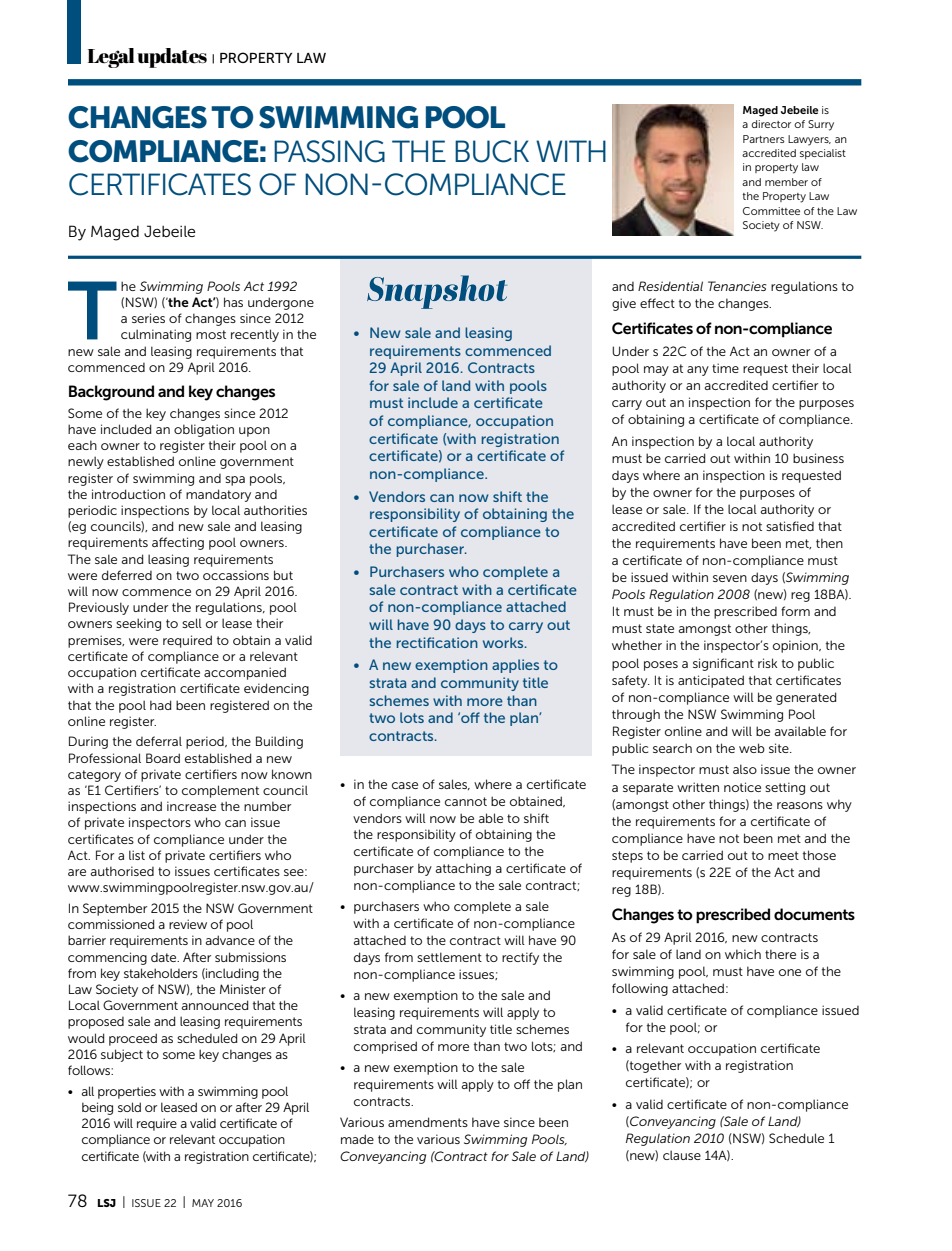 The height and width of the image is (1251, 952). What do you see at coordinates (156, 335) in the image?
I see `culminating` at bounding box center [156, 335].
